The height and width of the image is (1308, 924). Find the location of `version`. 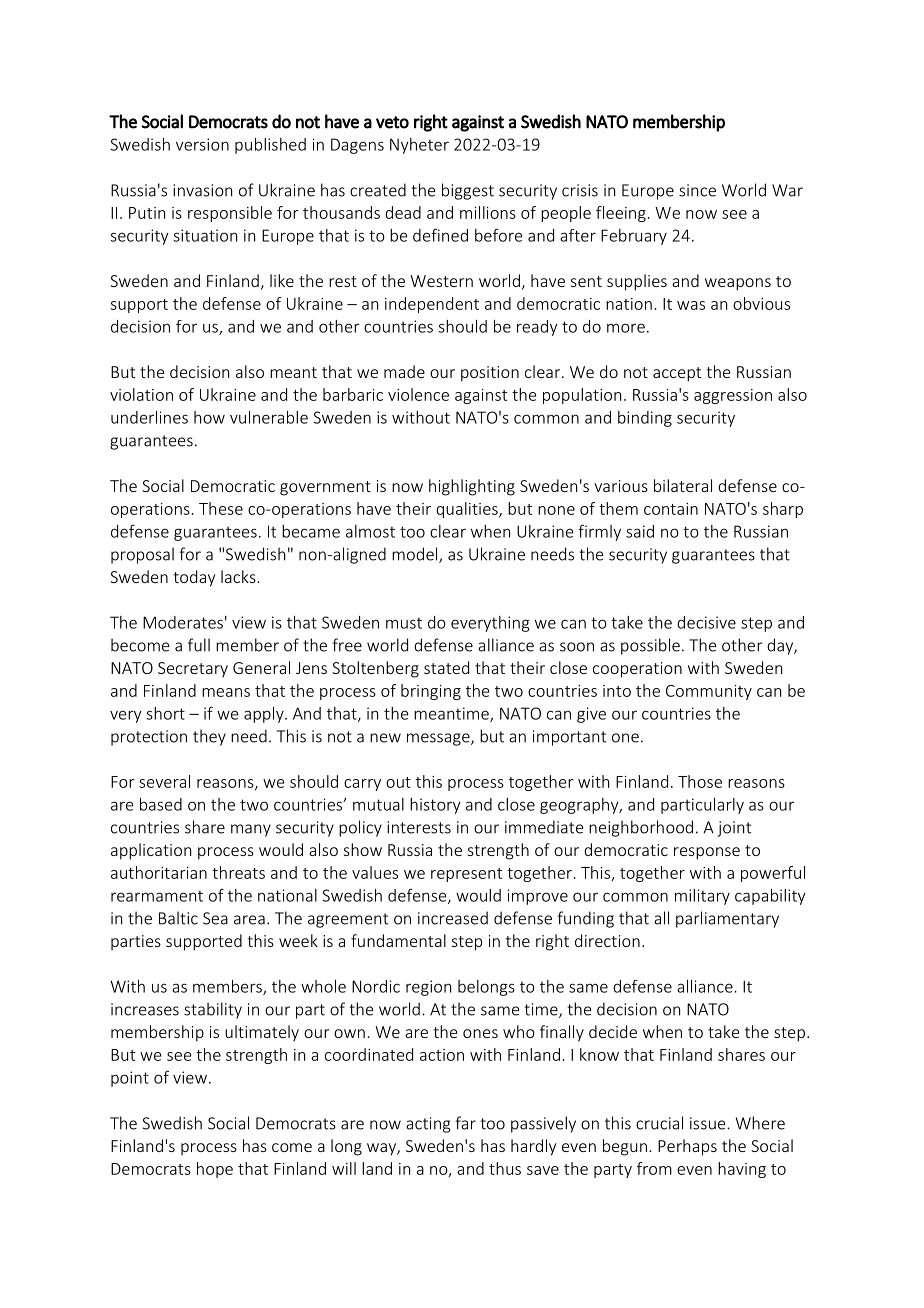

version is located at coordinates (202, 144).
